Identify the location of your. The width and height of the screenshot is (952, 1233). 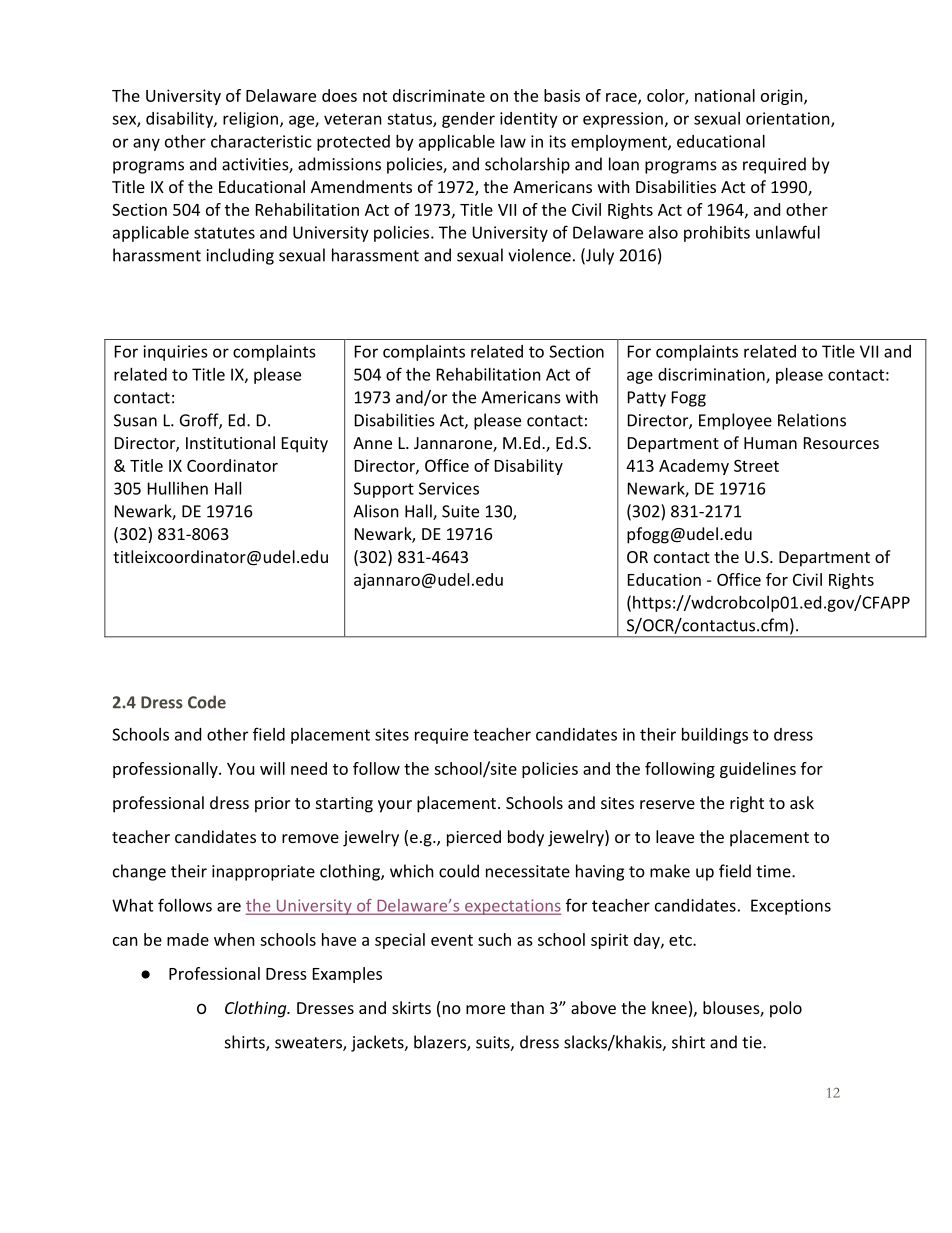
(395, 806).
